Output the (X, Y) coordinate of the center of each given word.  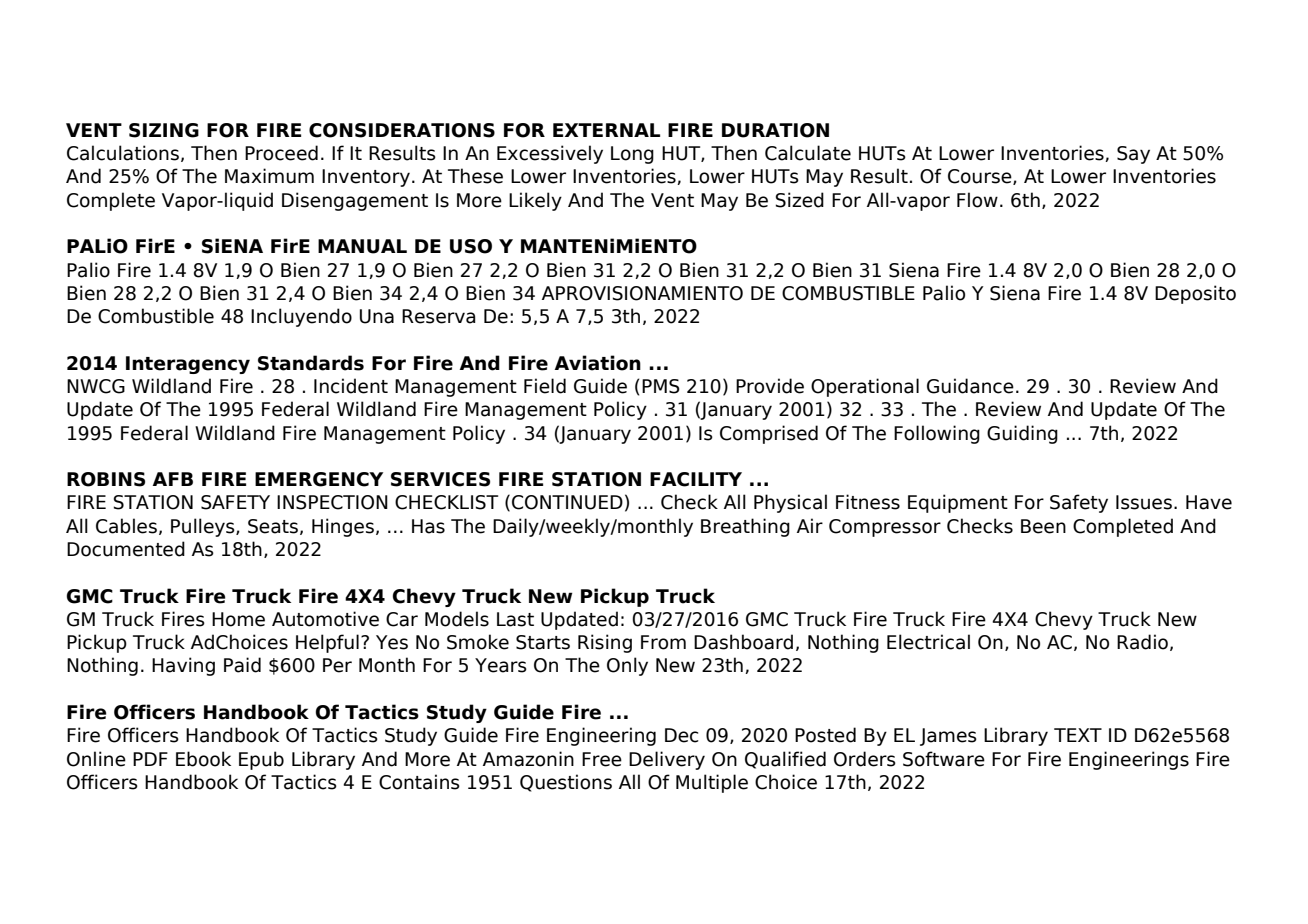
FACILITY (696, 479)
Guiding (1022, 434)
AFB (173, 479)
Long (632, 155)
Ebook (203, 759)
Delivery (667, 760)
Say (1133, 155)
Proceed (281, 153)
